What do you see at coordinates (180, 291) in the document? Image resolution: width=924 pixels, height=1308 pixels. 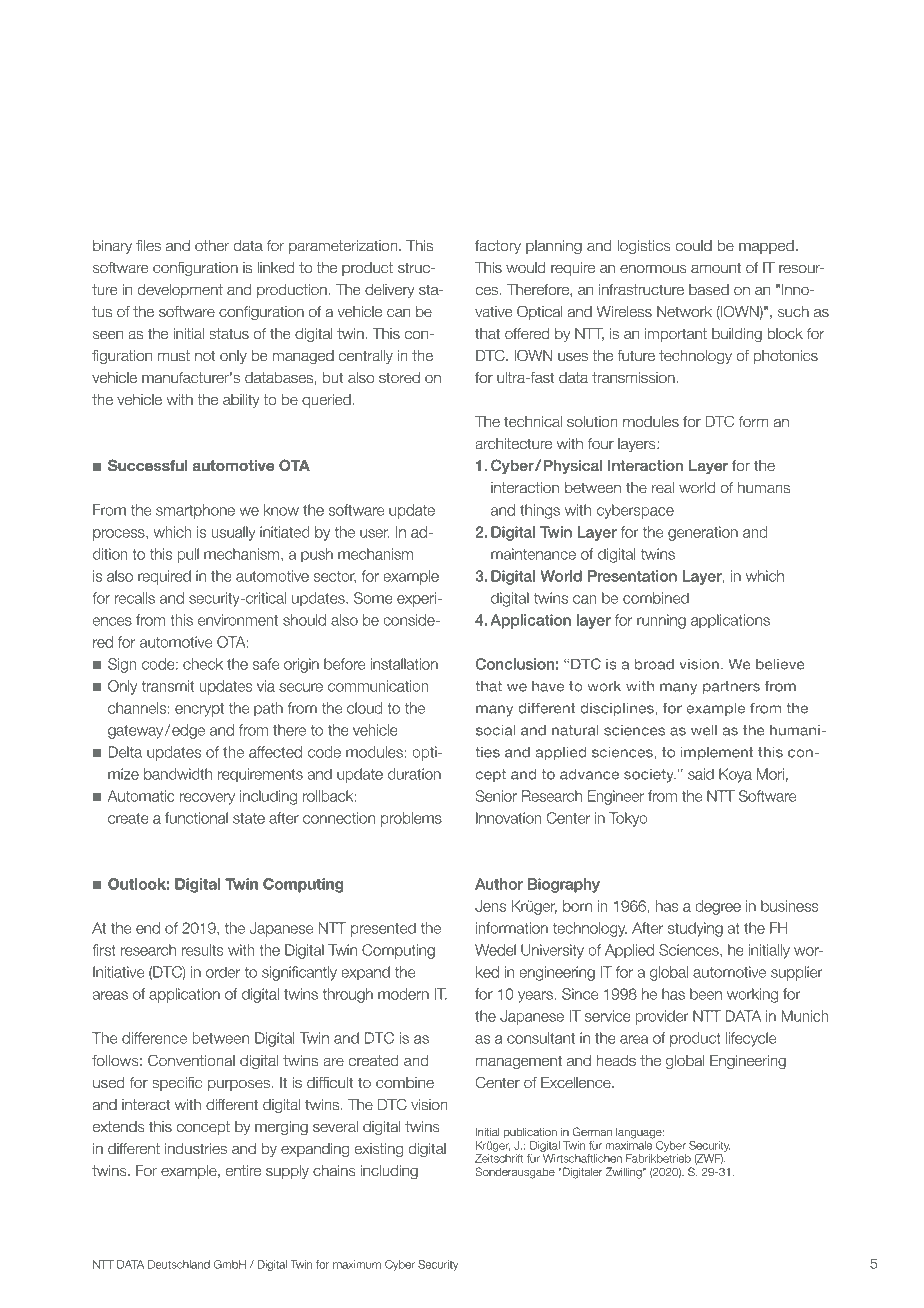 I see `development` at bounding box center [180, 291].
